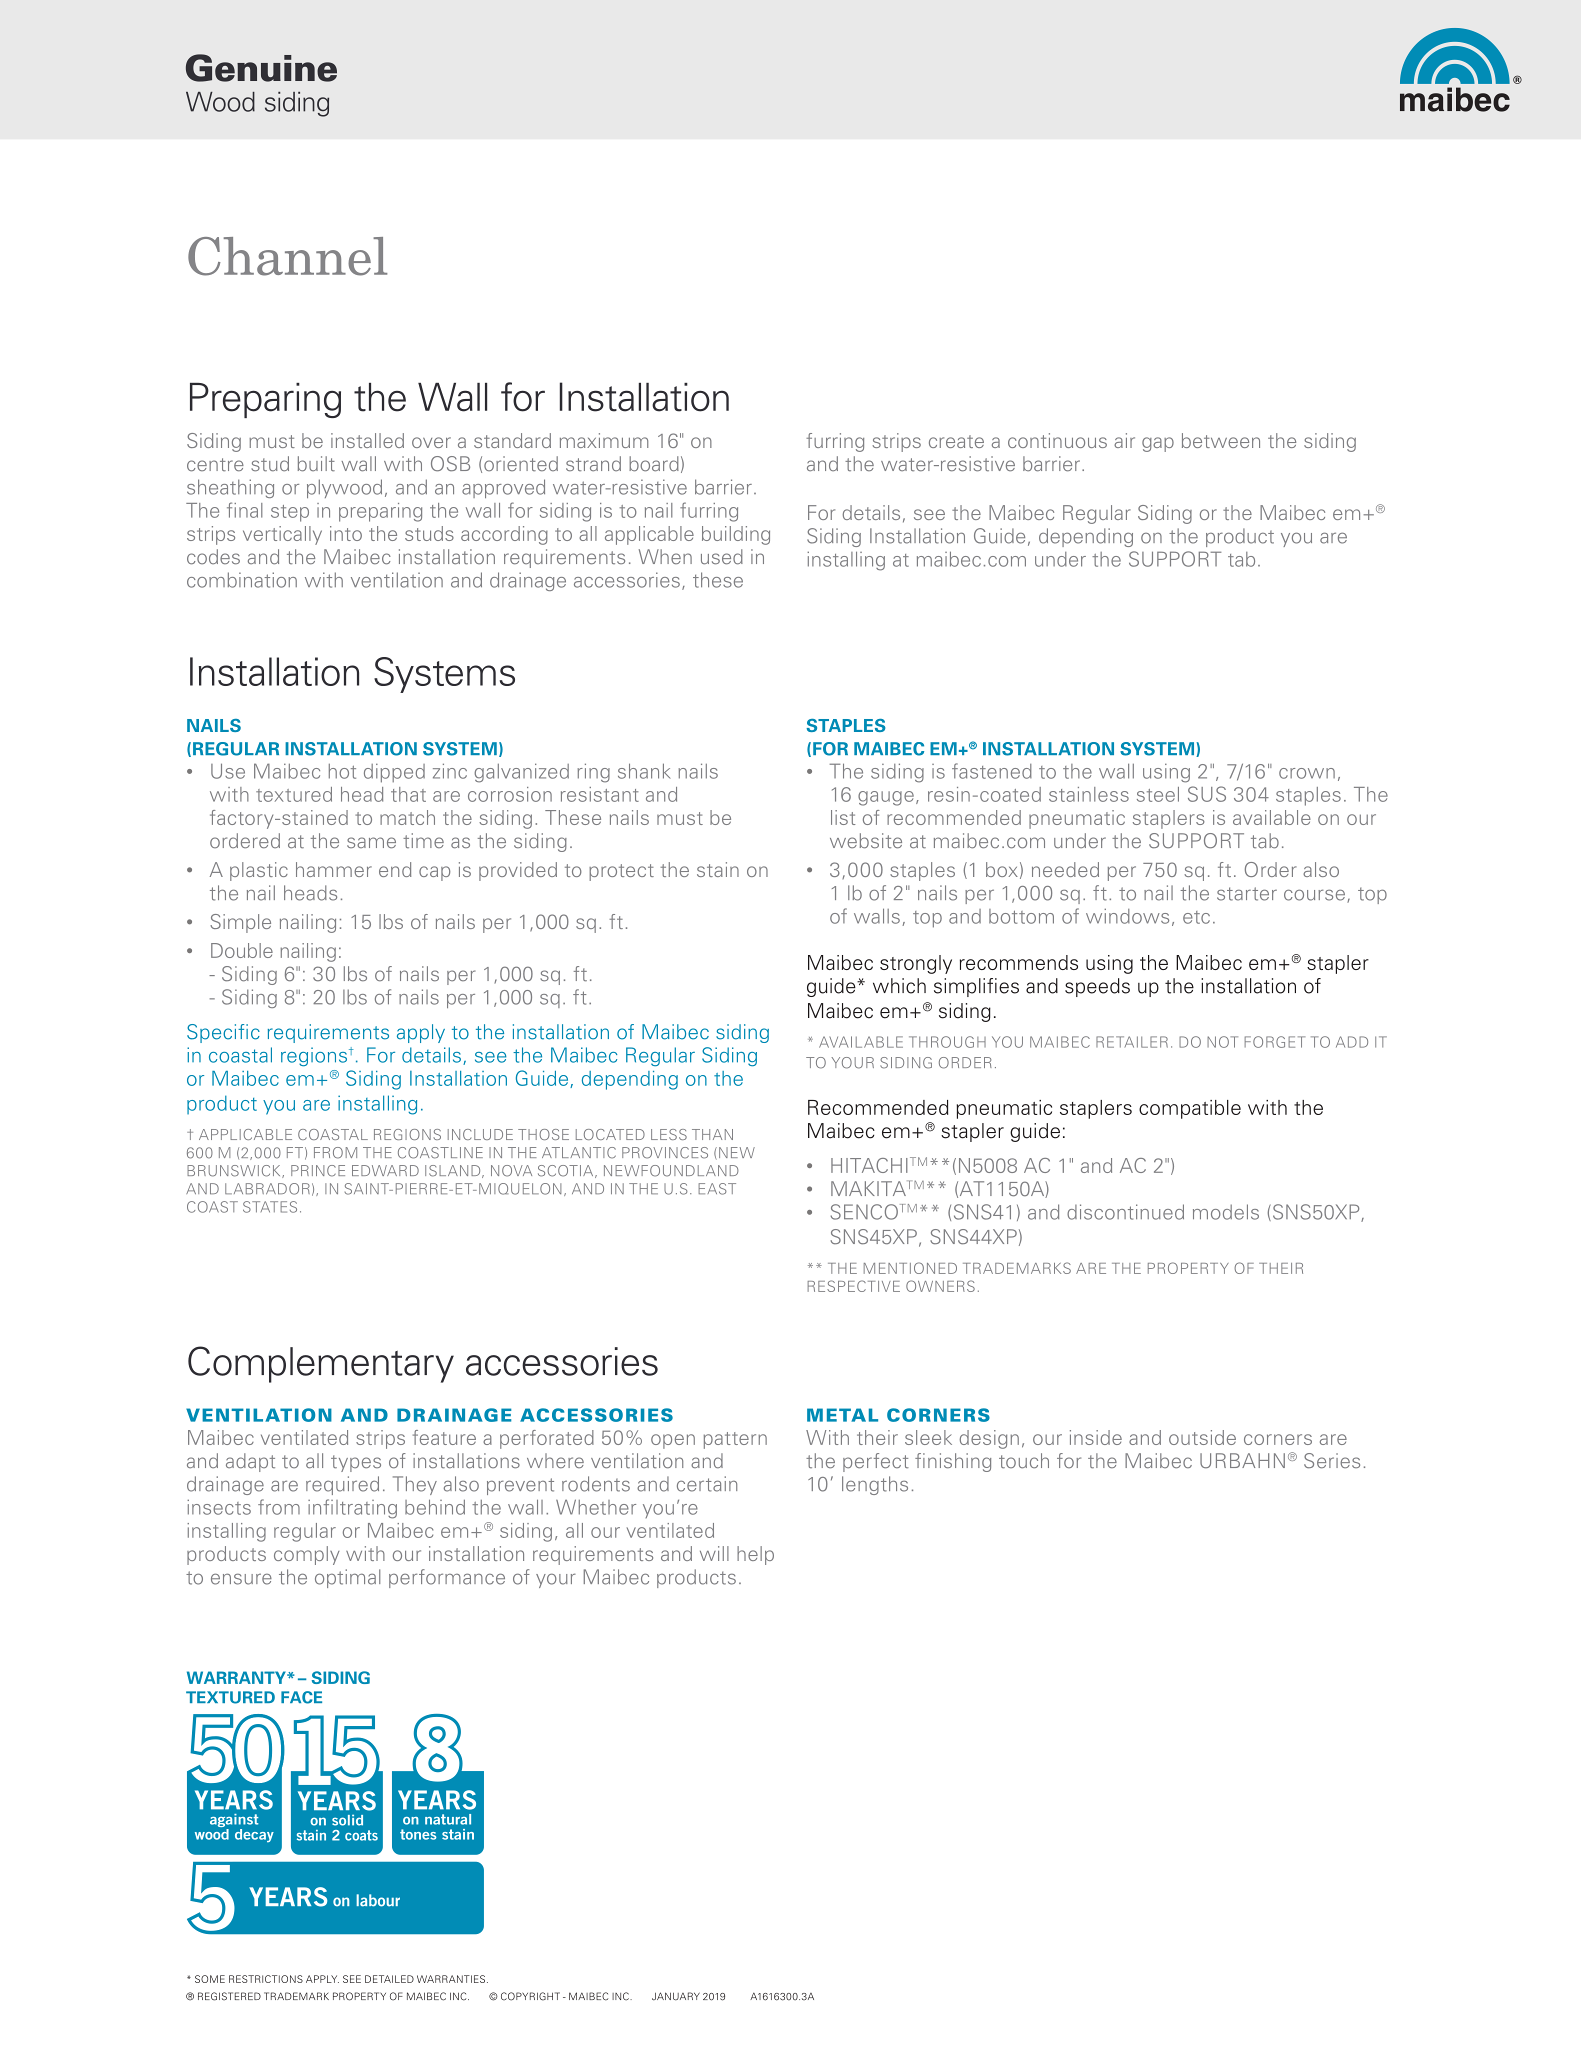 The width and height of the image is (1581, 2045). What do you see at coordinates (1307, 773) in the image?
I see `crown` at bounding box center [1307, 773].
